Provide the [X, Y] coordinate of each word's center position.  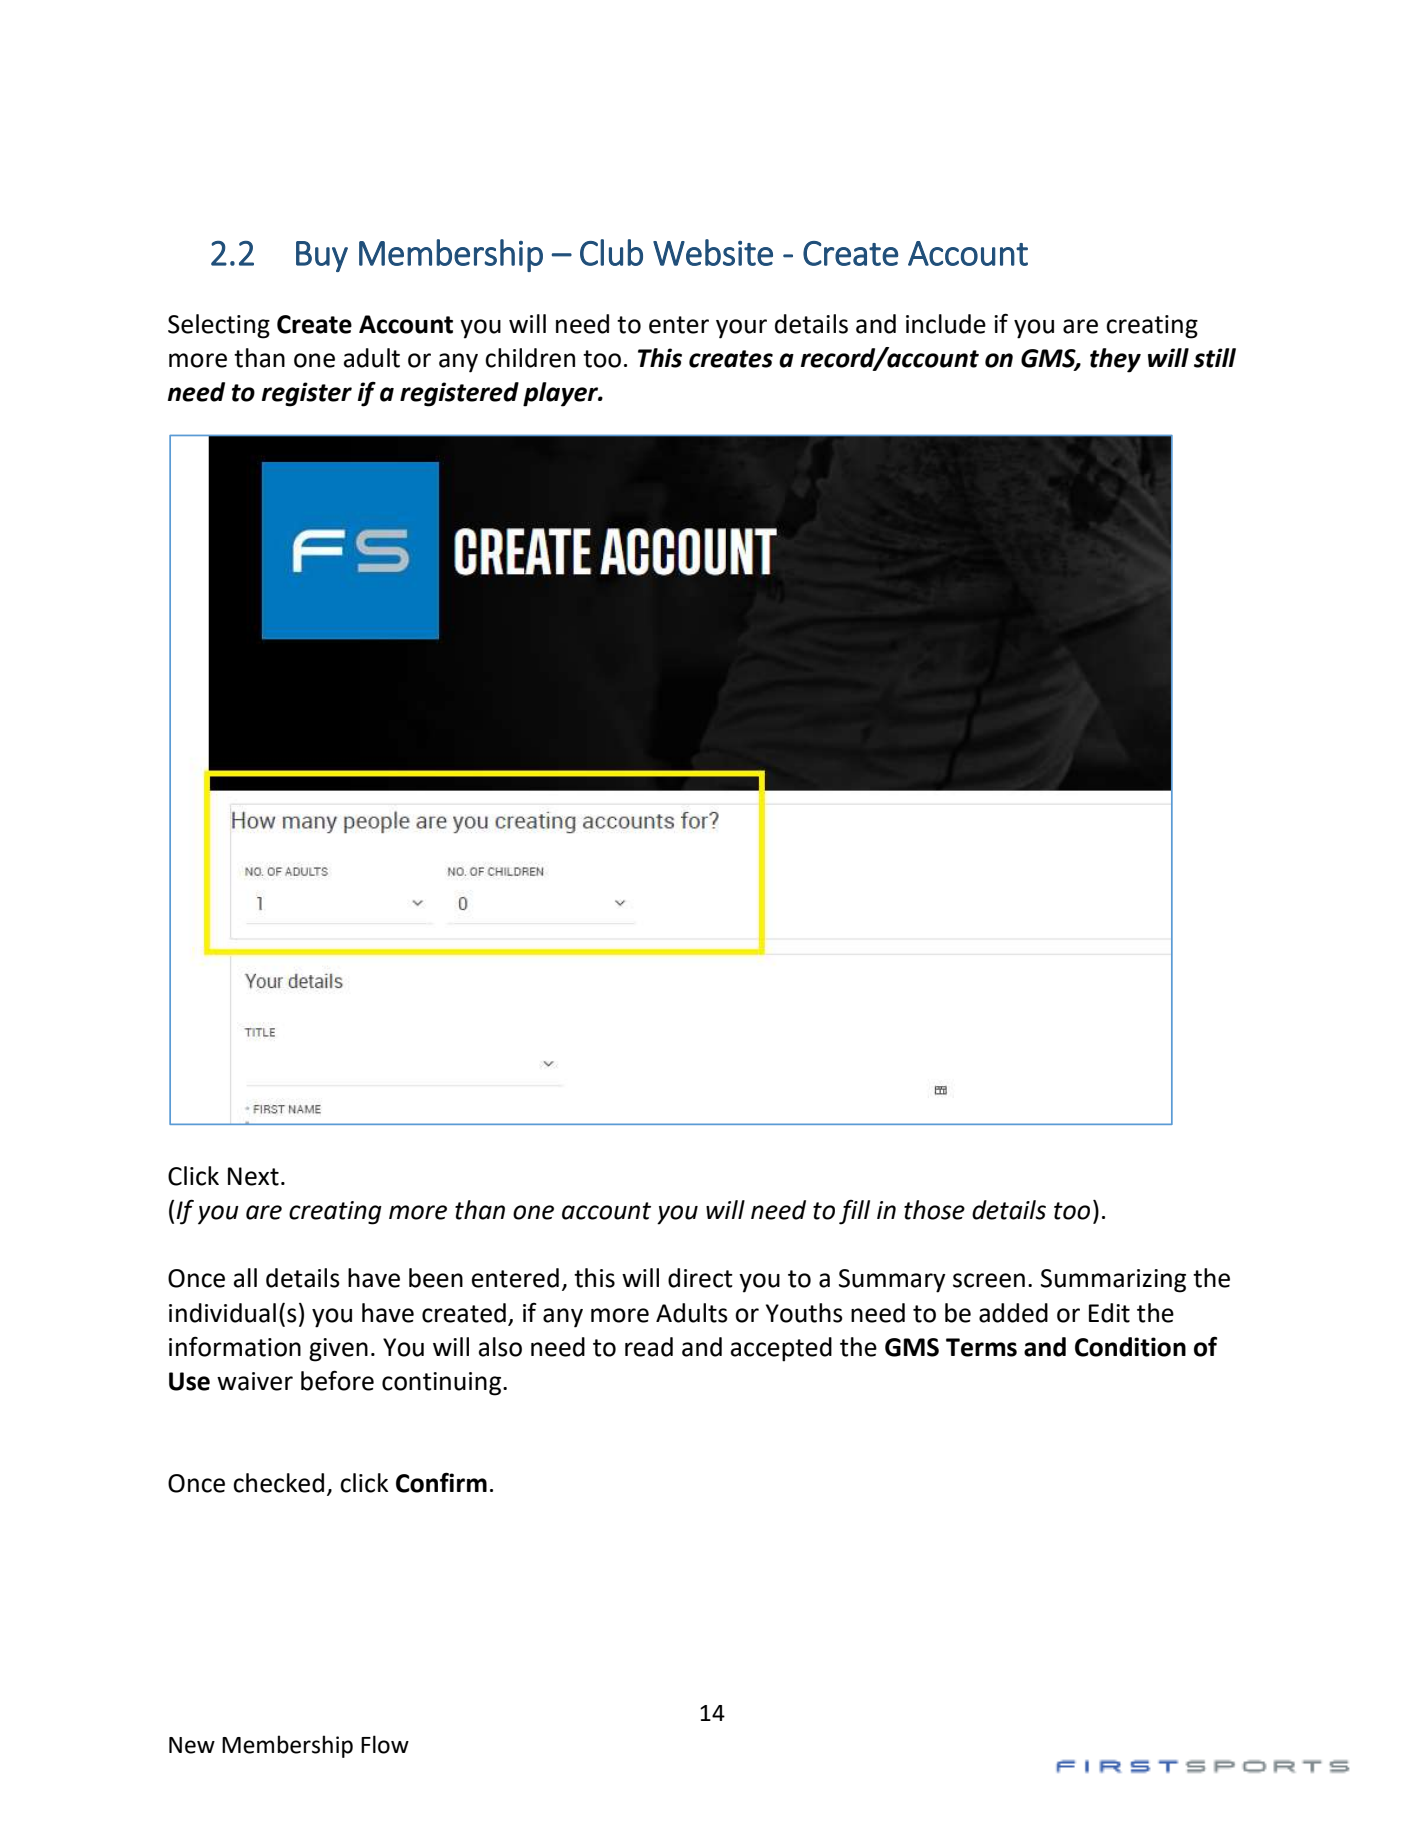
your [741, 329]
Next [253, 1176]
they [1115, 360]
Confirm [441, 1482]
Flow [385, 1744]
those [934, 1210]
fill [854, 1212]
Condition [1130, 1347]
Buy [322, 256]
